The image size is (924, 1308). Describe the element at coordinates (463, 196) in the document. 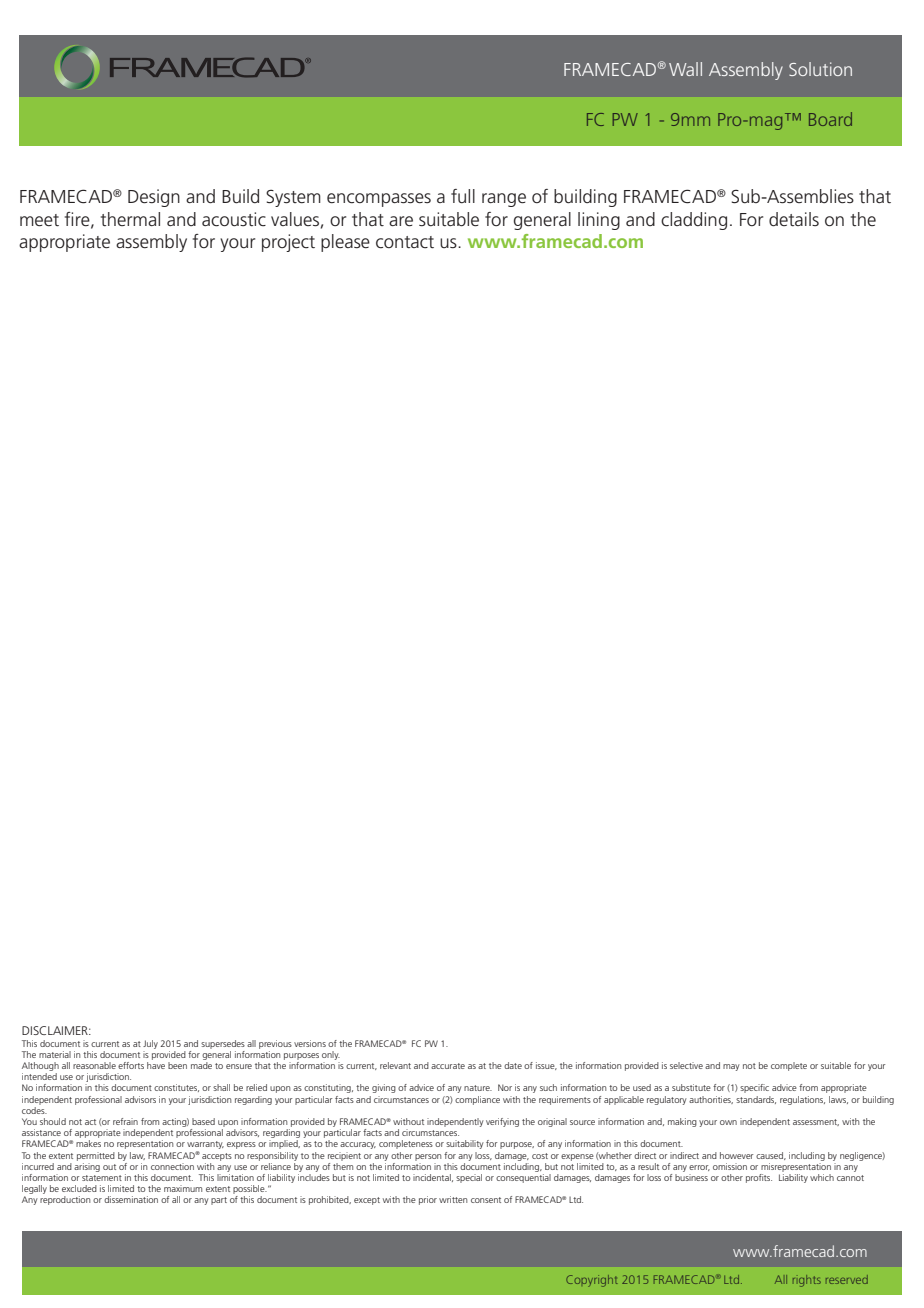

I see `full` at that location.
